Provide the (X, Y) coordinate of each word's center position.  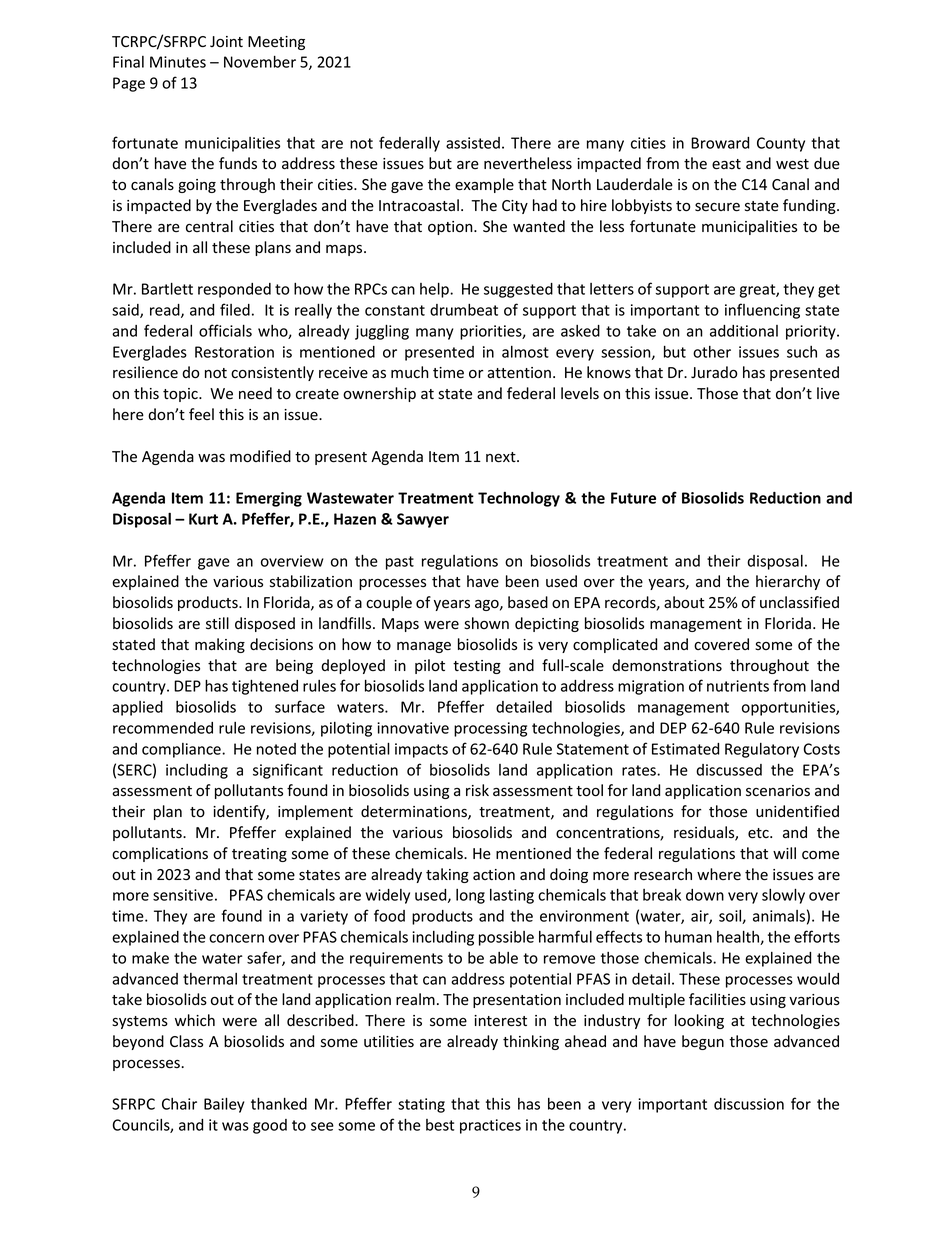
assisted (473, 143)
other (712, 352)
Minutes (178, 62)
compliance (182, 750)
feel (201, 414)
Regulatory (762, 750)
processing (490, 729)
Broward (720, 143)
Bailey (224, 1105)
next (502, 457)
